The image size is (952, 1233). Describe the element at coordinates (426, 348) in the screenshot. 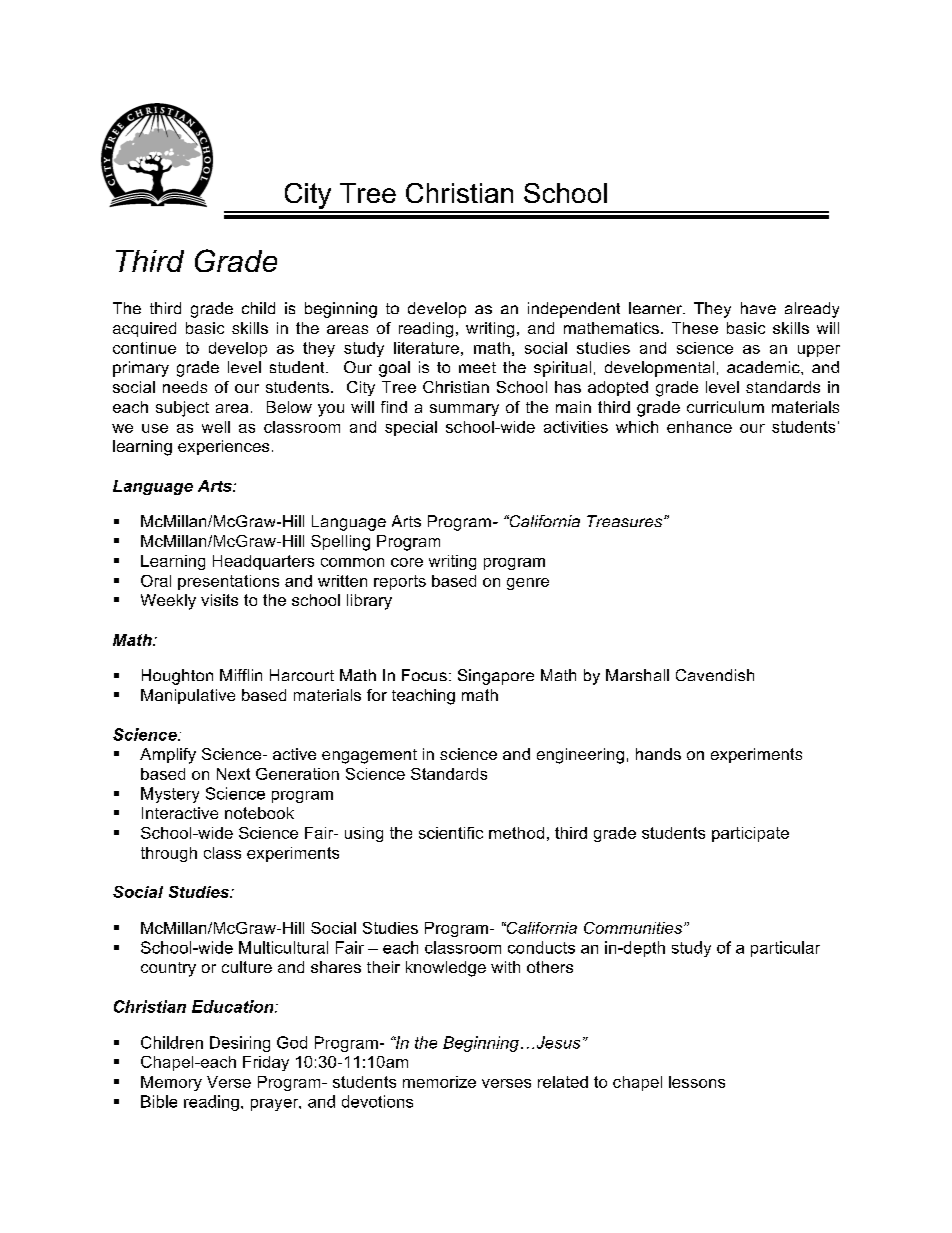

I see `literature` at that location.
